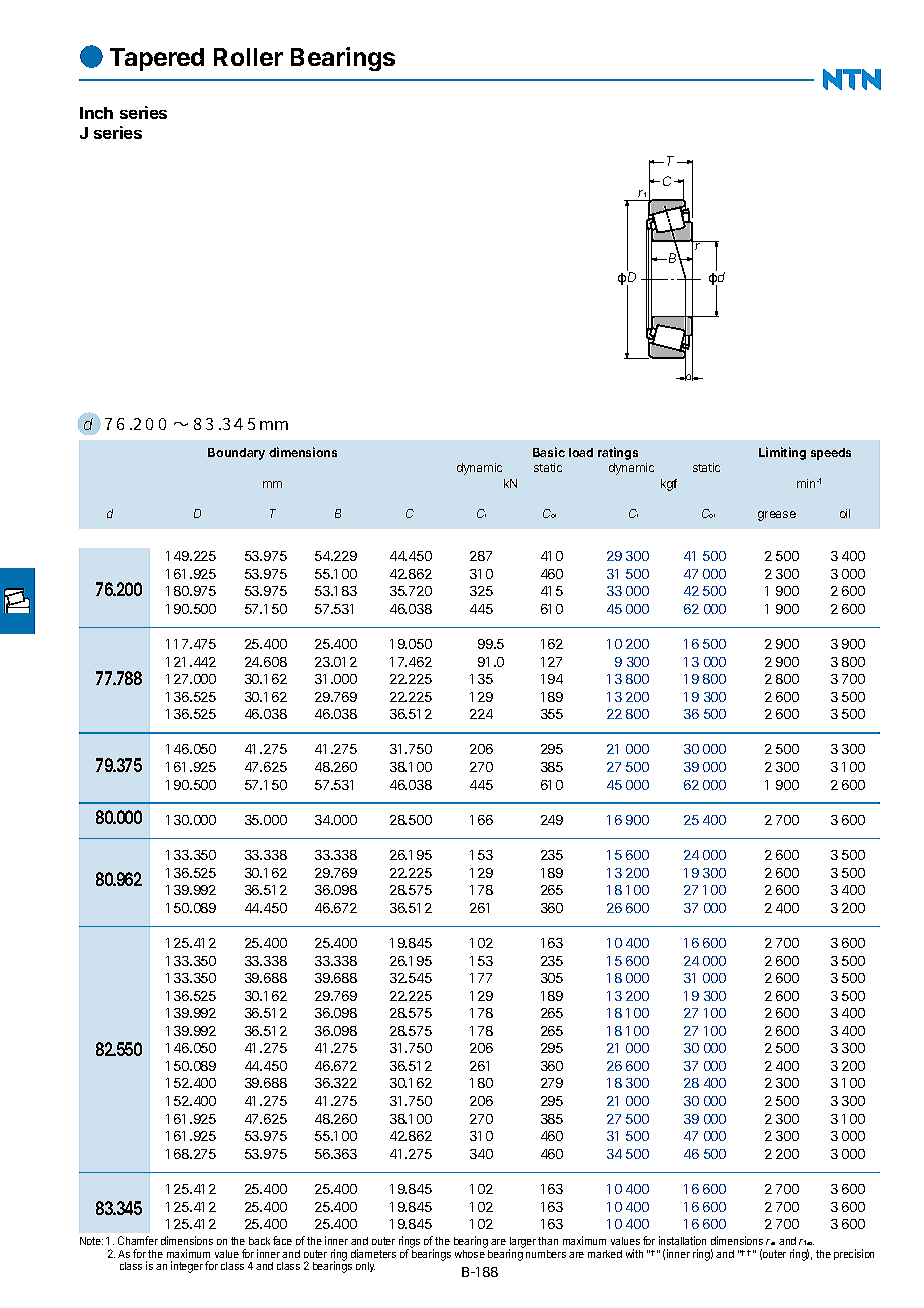 The width and height of the page is (924, 1308). What do you see at coordinates (831, 454) in the page?
I see `speeds` at bounding box center [831, 454].
